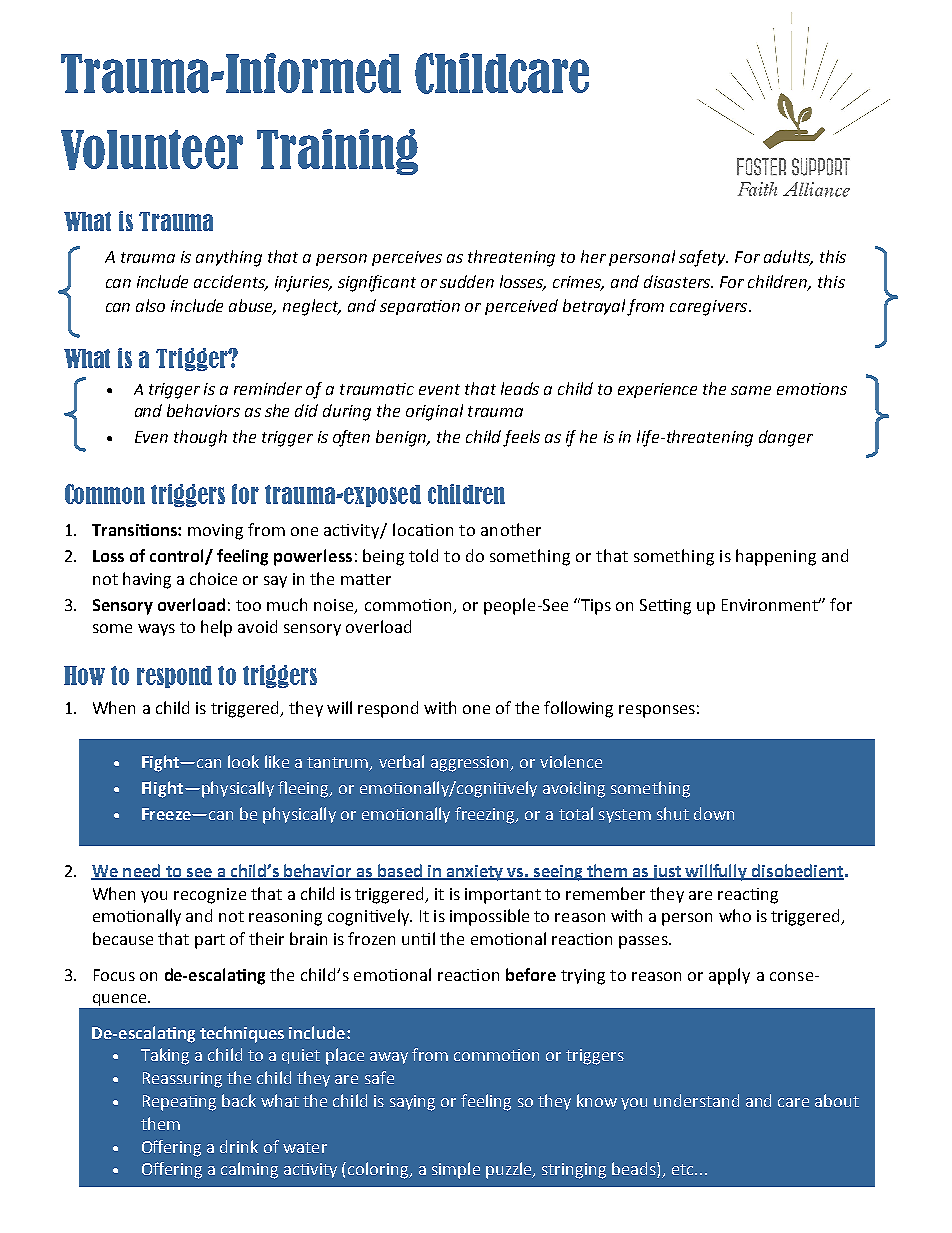  Describe the element at coordinates (456, 1170) in the document. I see `simple` at that location.
